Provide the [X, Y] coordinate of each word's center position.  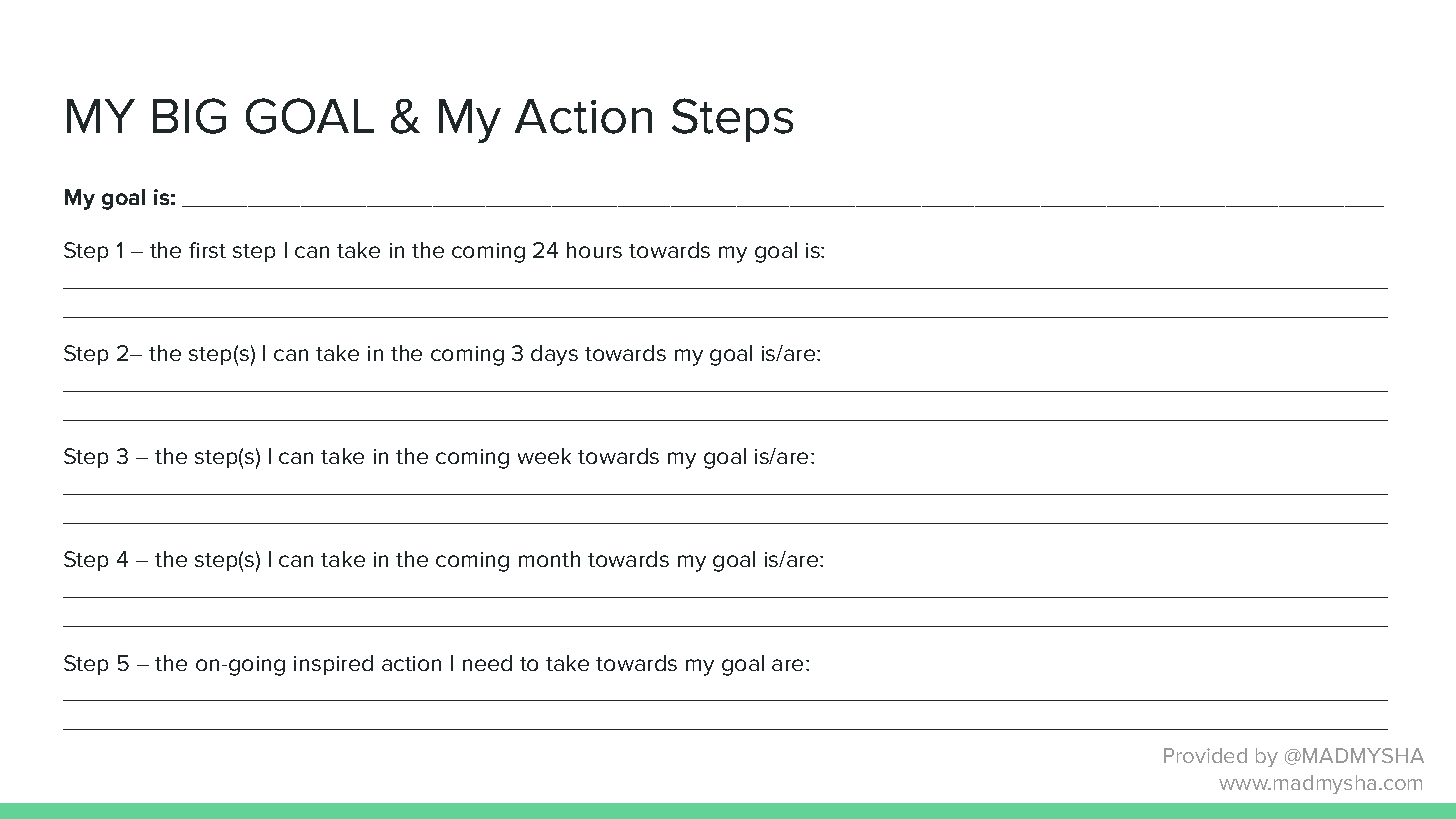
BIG [189, 116]
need [487, 663]
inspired [333, 665]
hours [594, 250]
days [554, 355]
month [549, 559]
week [544, 456]
